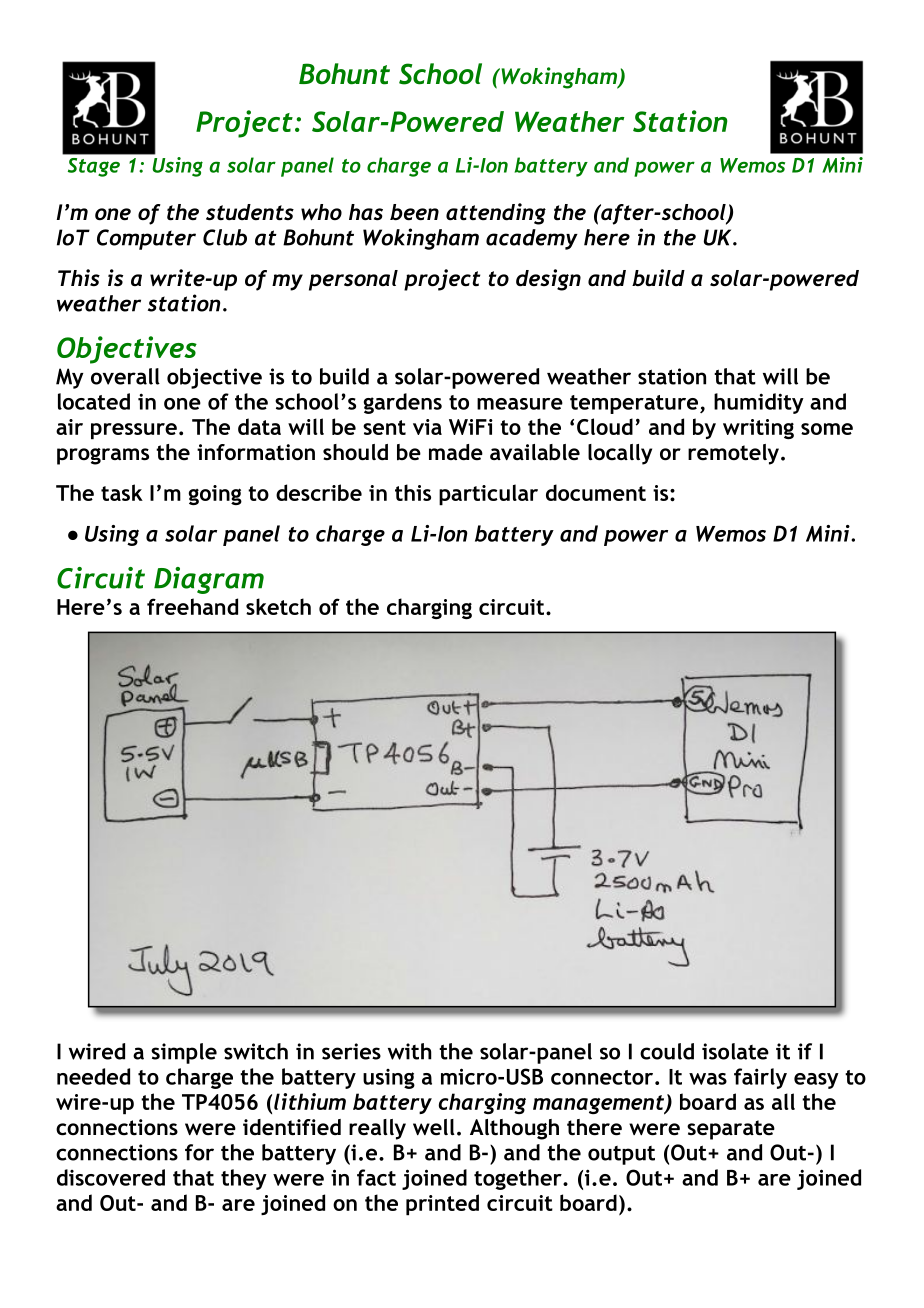 This screenshot has height=1308, width=924. What do you see at coordinates (244, 1179) in the screenshot?
I see `they` at bounding box center [244, 1179].
